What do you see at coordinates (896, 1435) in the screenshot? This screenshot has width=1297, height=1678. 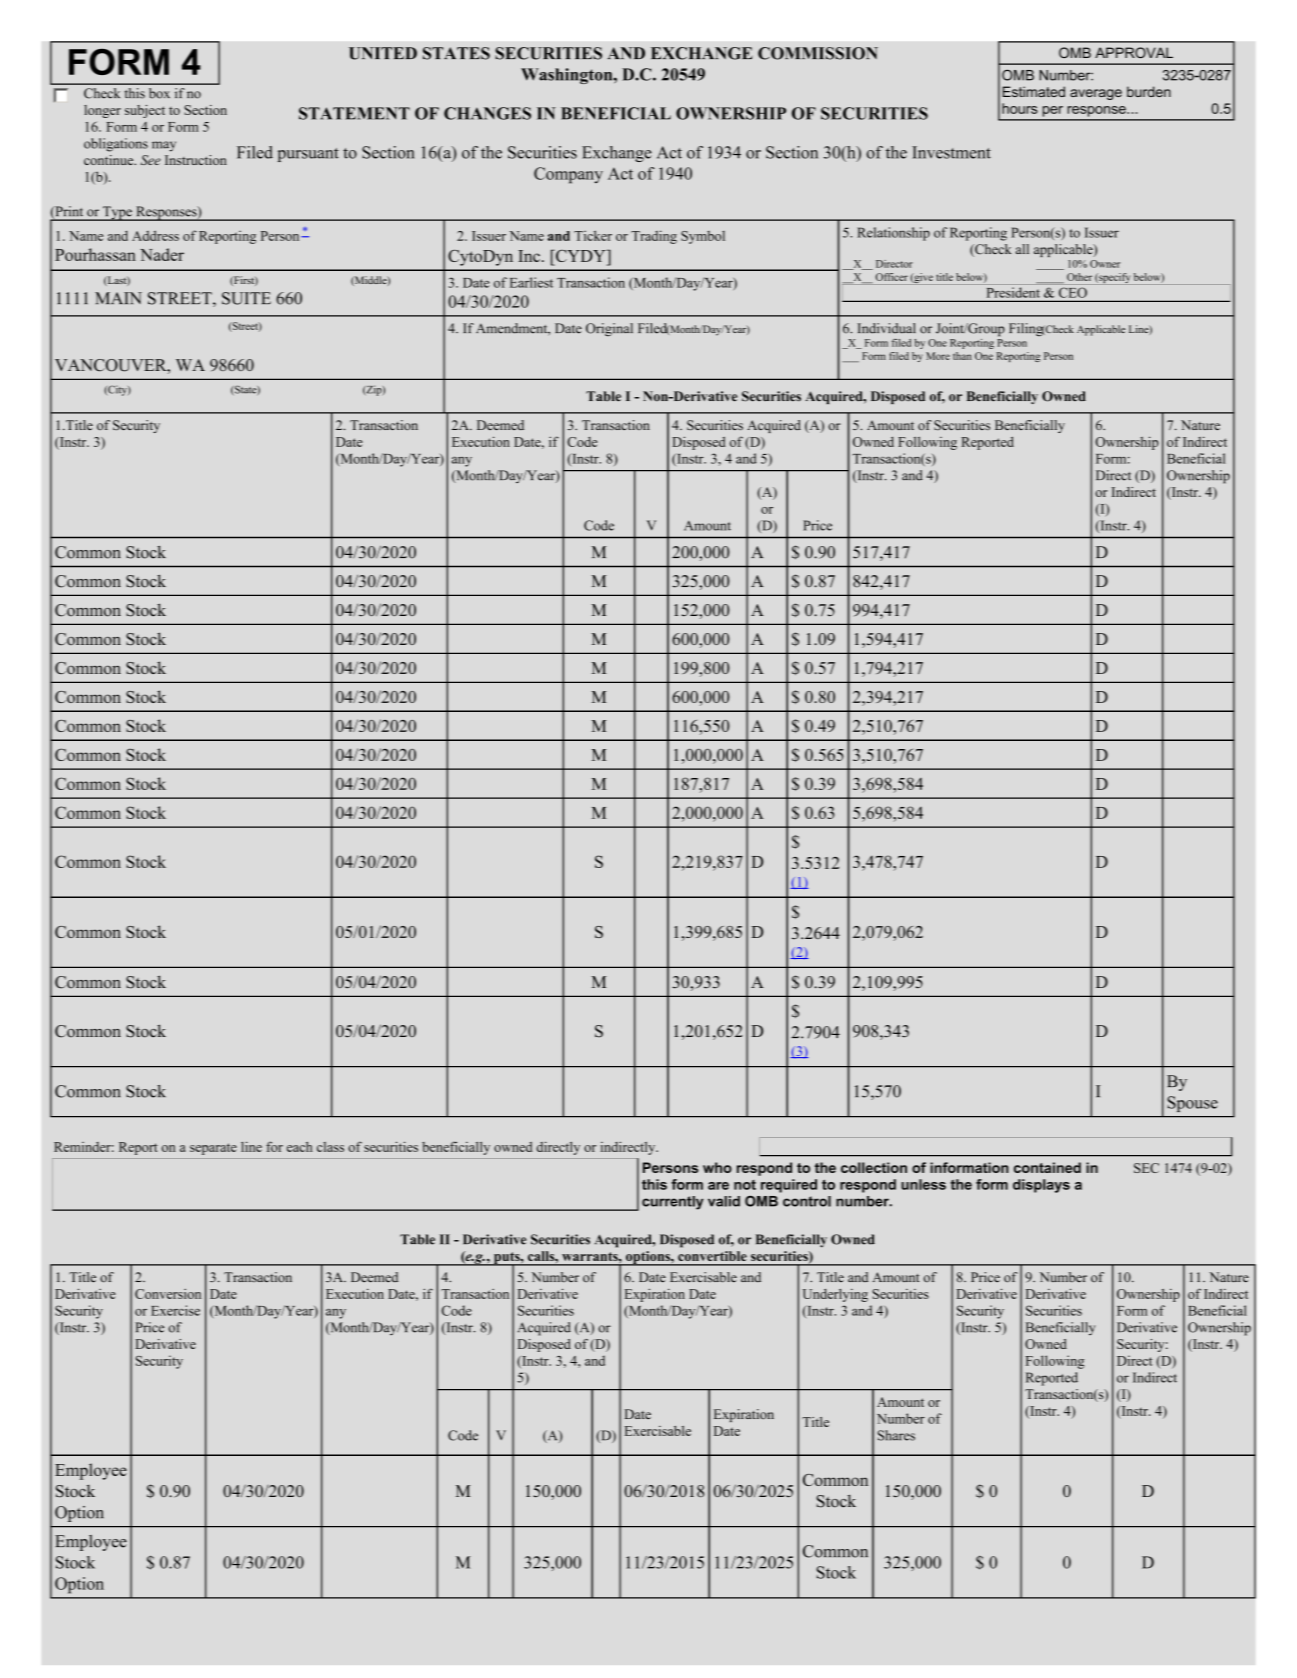 I see `Shares` at bounding box center [896, 1435].
